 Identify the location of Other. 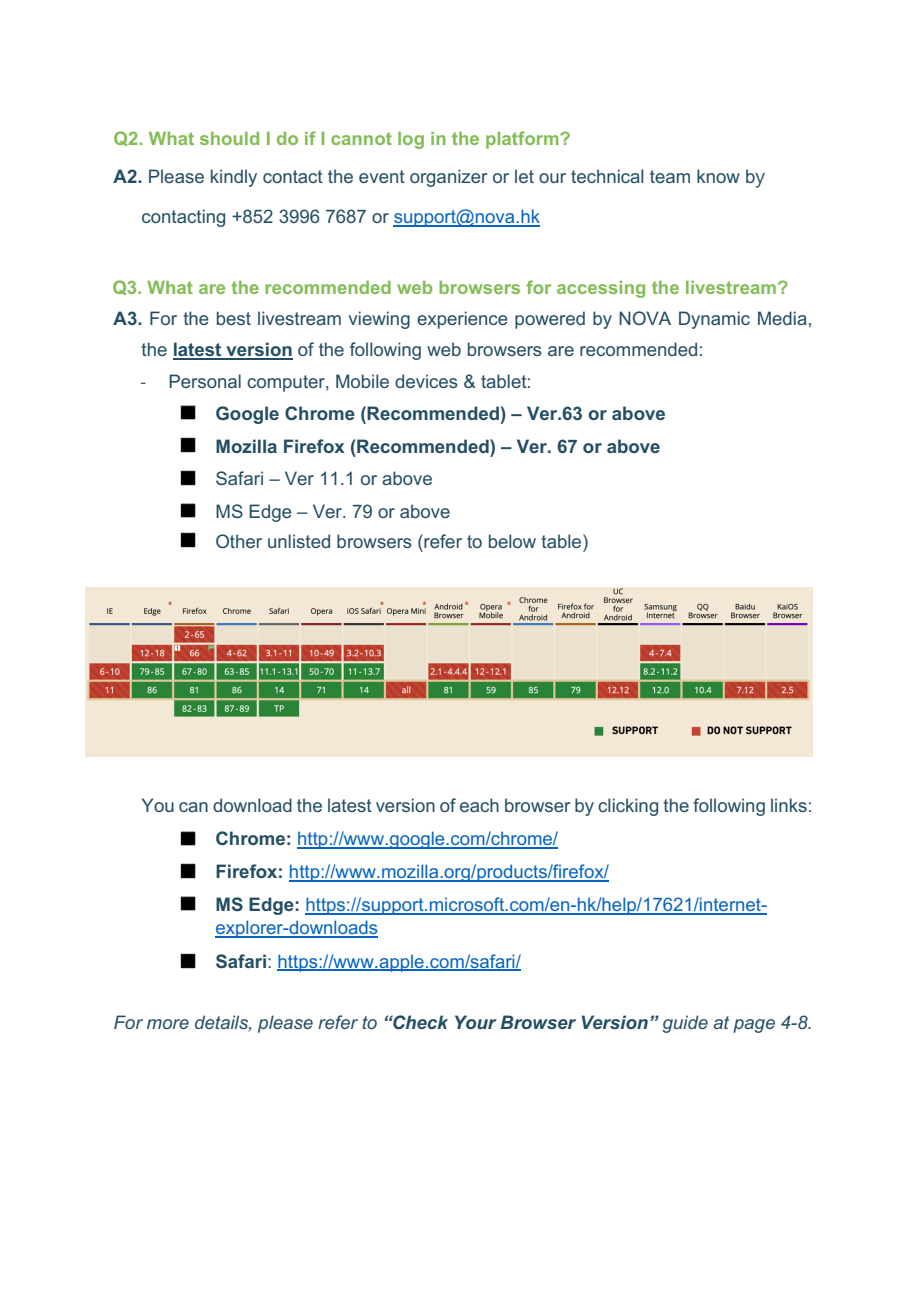
(239, 541).
